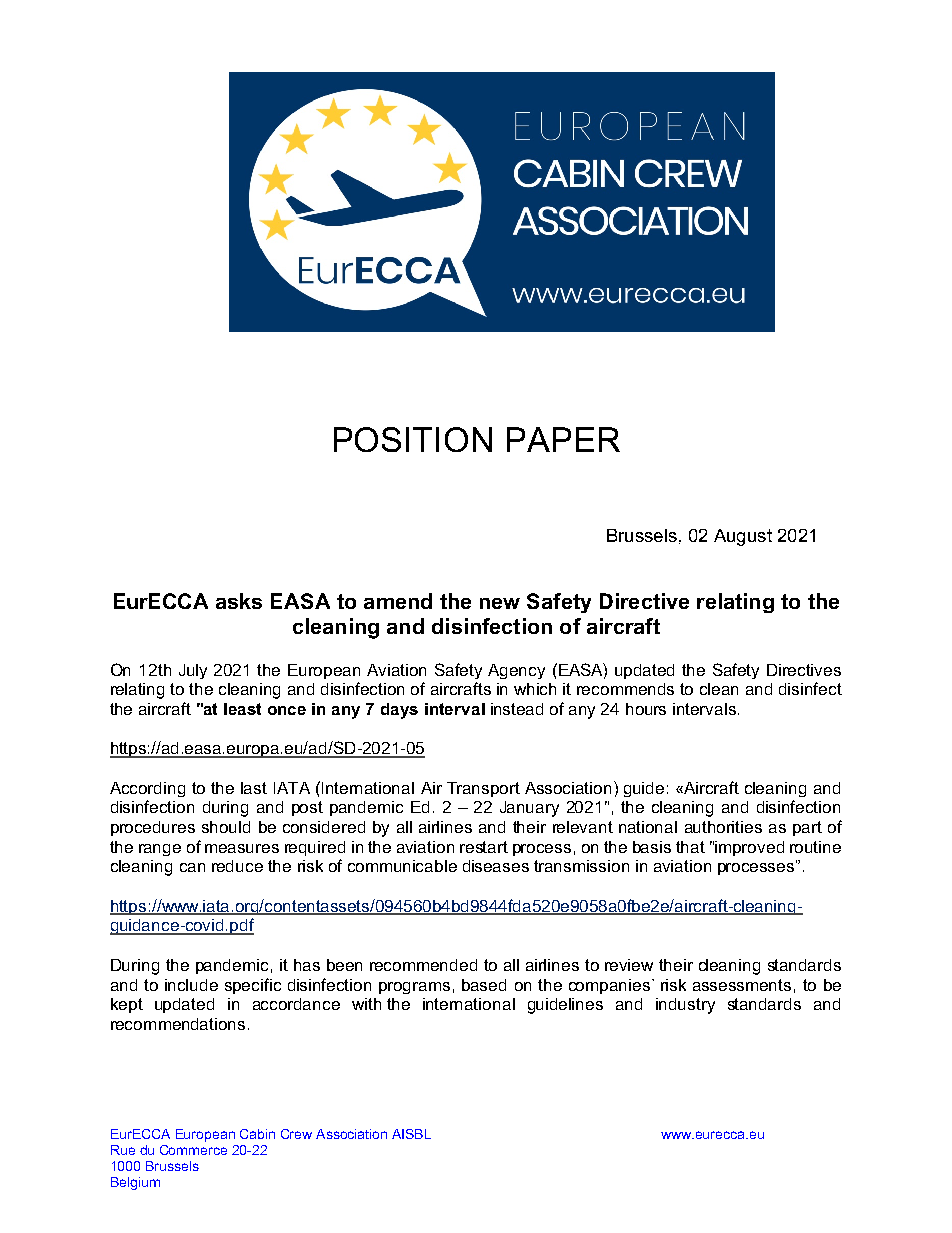  I want to click on instead, so click(517, 709).
